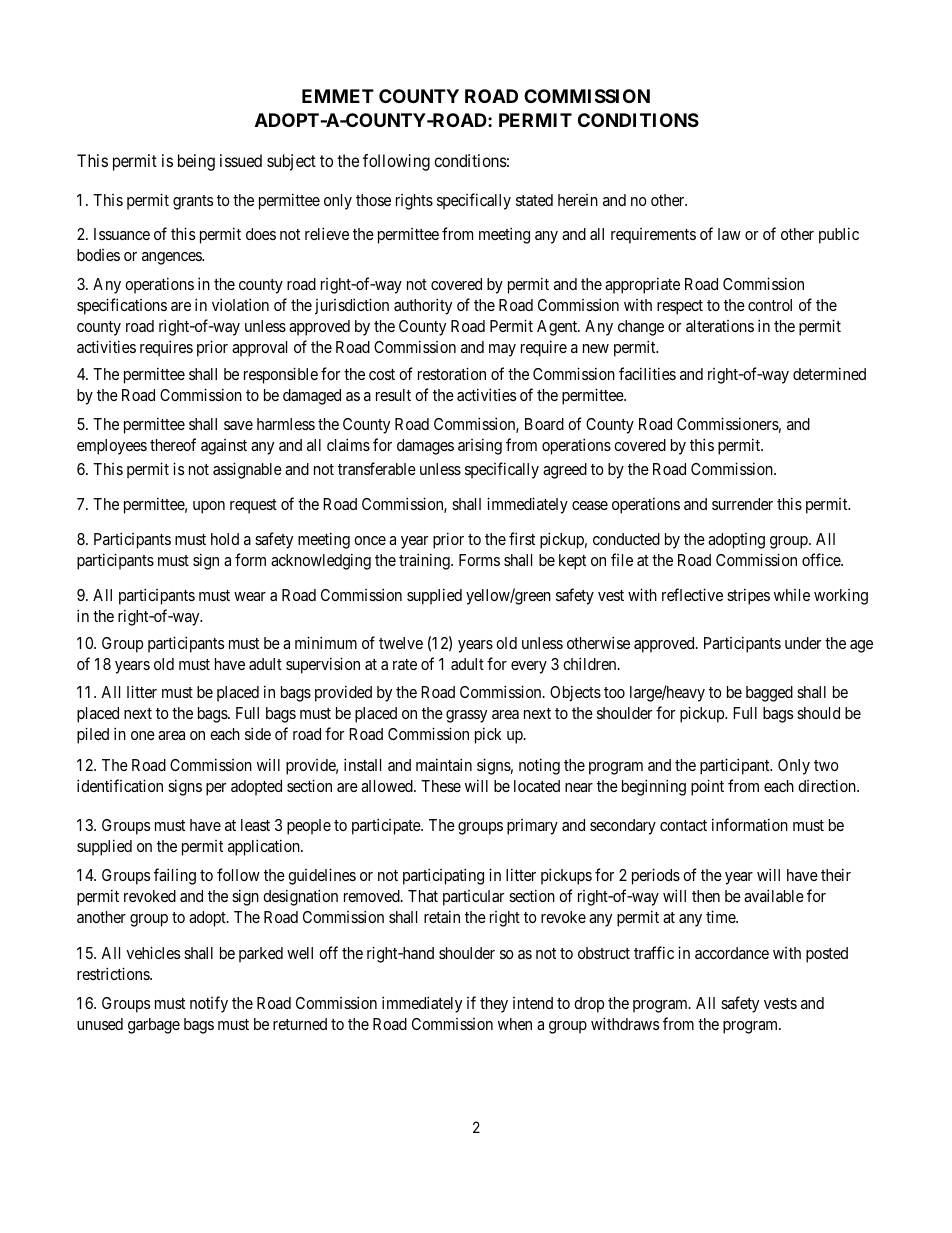 Image resolution: width=952 pixels, height=1233 pixels. I want to click on they, so click(494, 1005).
